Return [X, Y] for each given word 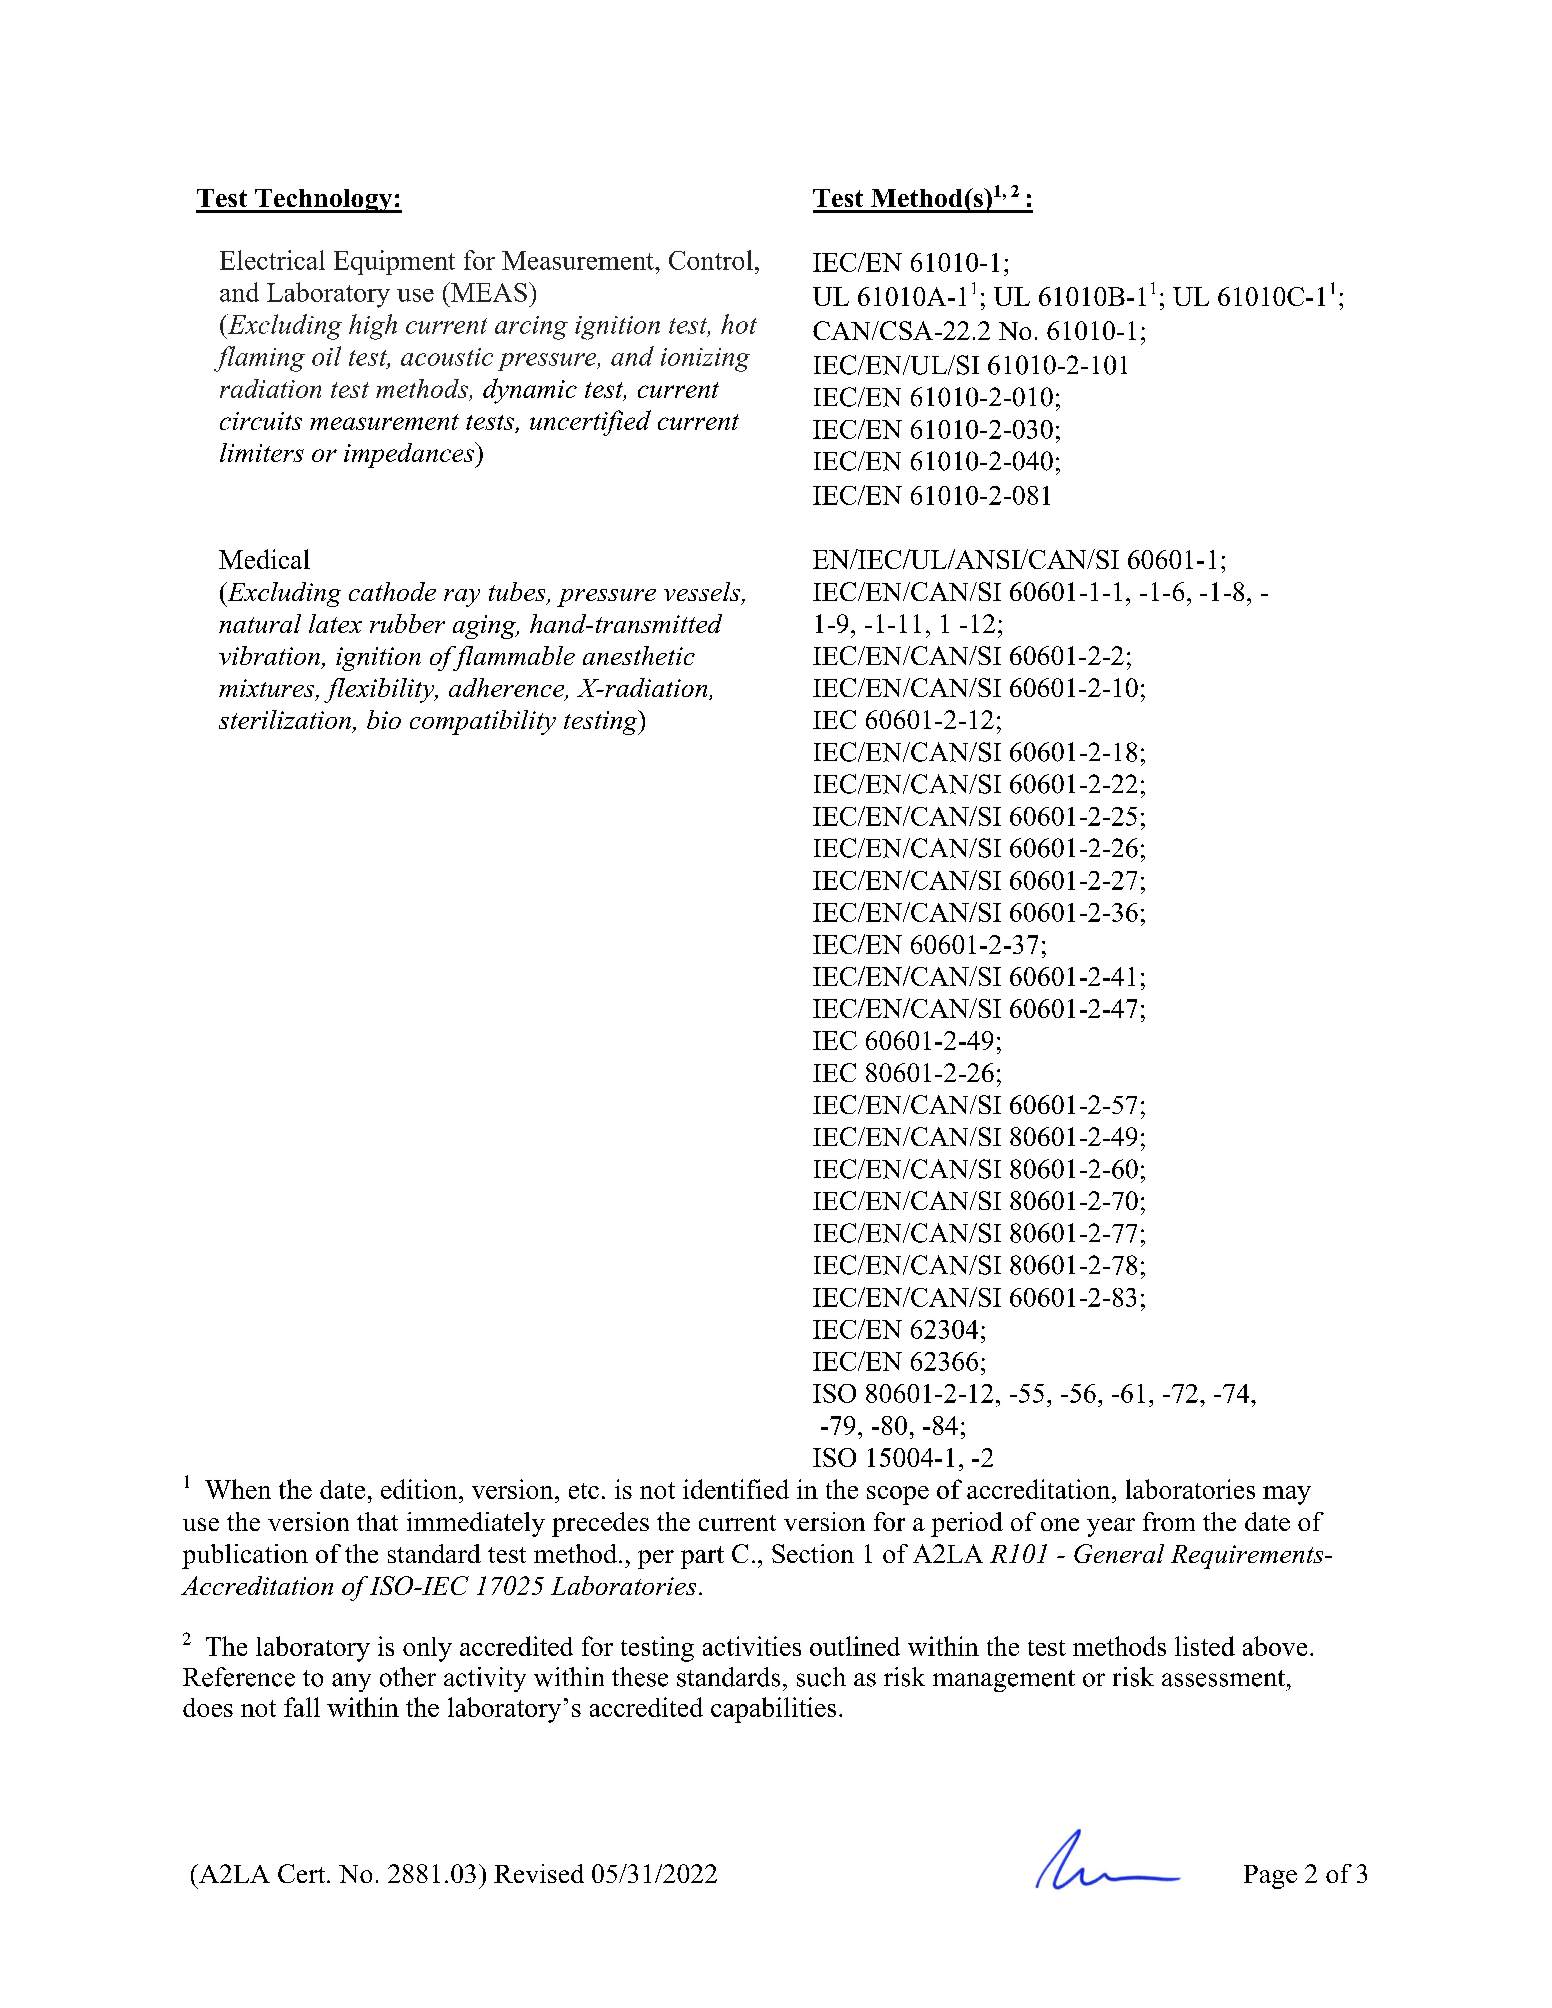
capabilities [773, 1710]
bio [384, 719]
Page [1270, 1877]
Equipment [394, 262]
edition [420, 1489]
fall [302, 1707]
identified [736, 1489]
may [1287, 1495]
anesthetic [639, 655]
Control [711, 260]
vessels [703, 593]
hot [739, 324]
